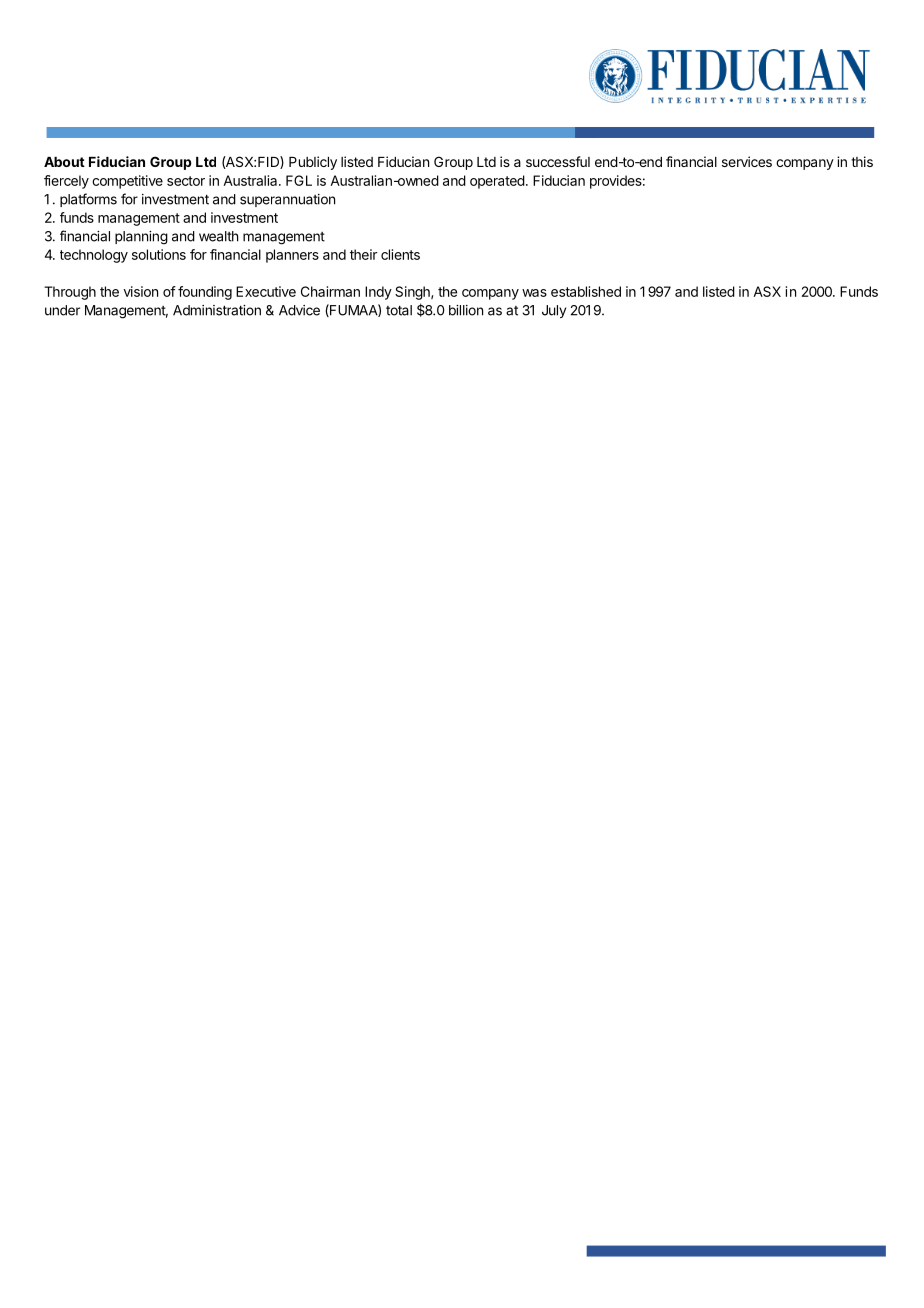 The image size is (924, 1308). What do you see at coordinates (64, 162) in the screenshot?
I see `About` at bounding box center [64, 162].
